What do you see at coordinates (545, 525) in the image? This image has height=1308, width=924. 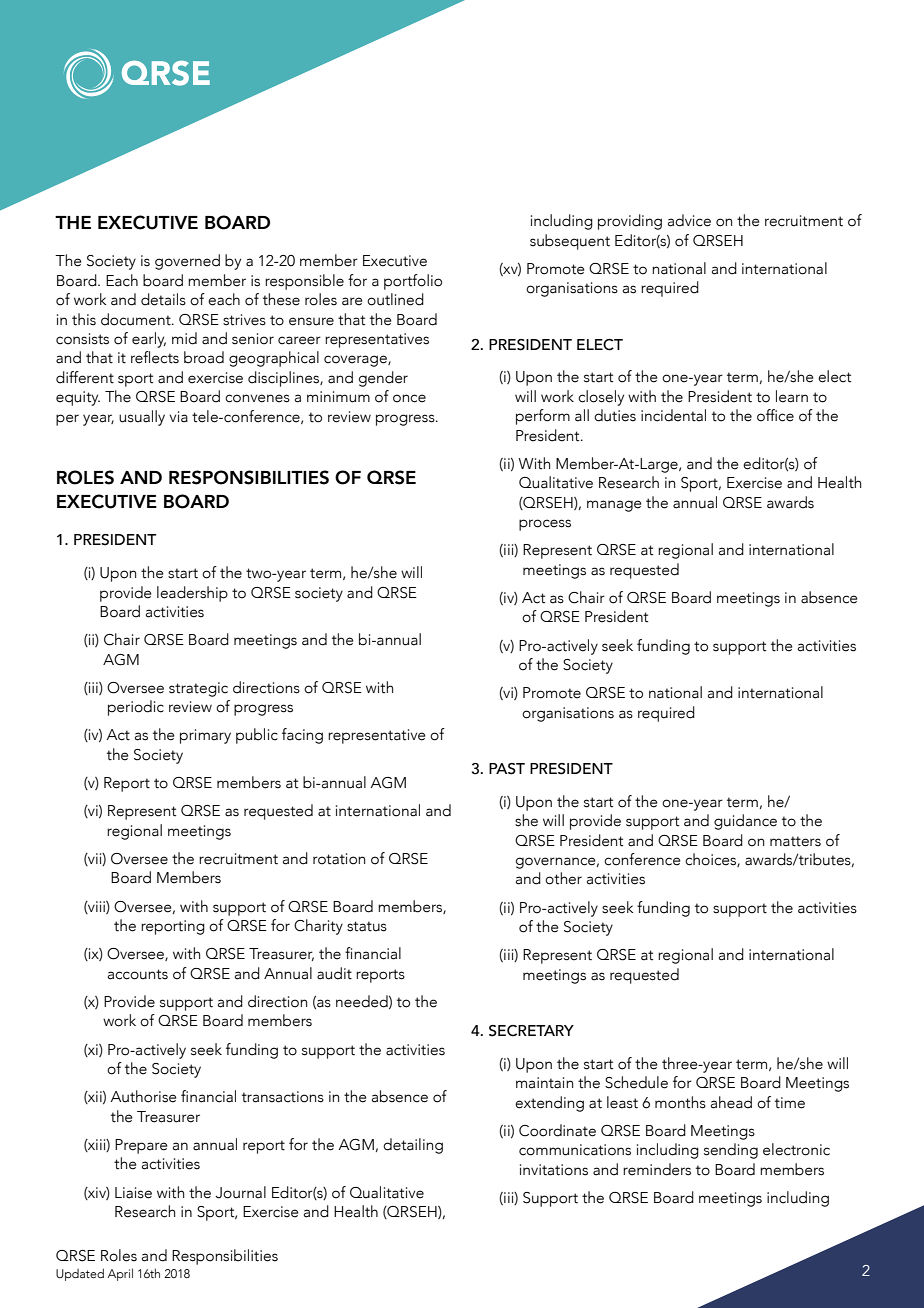 I see `process` at bounding box center [545, 525].
